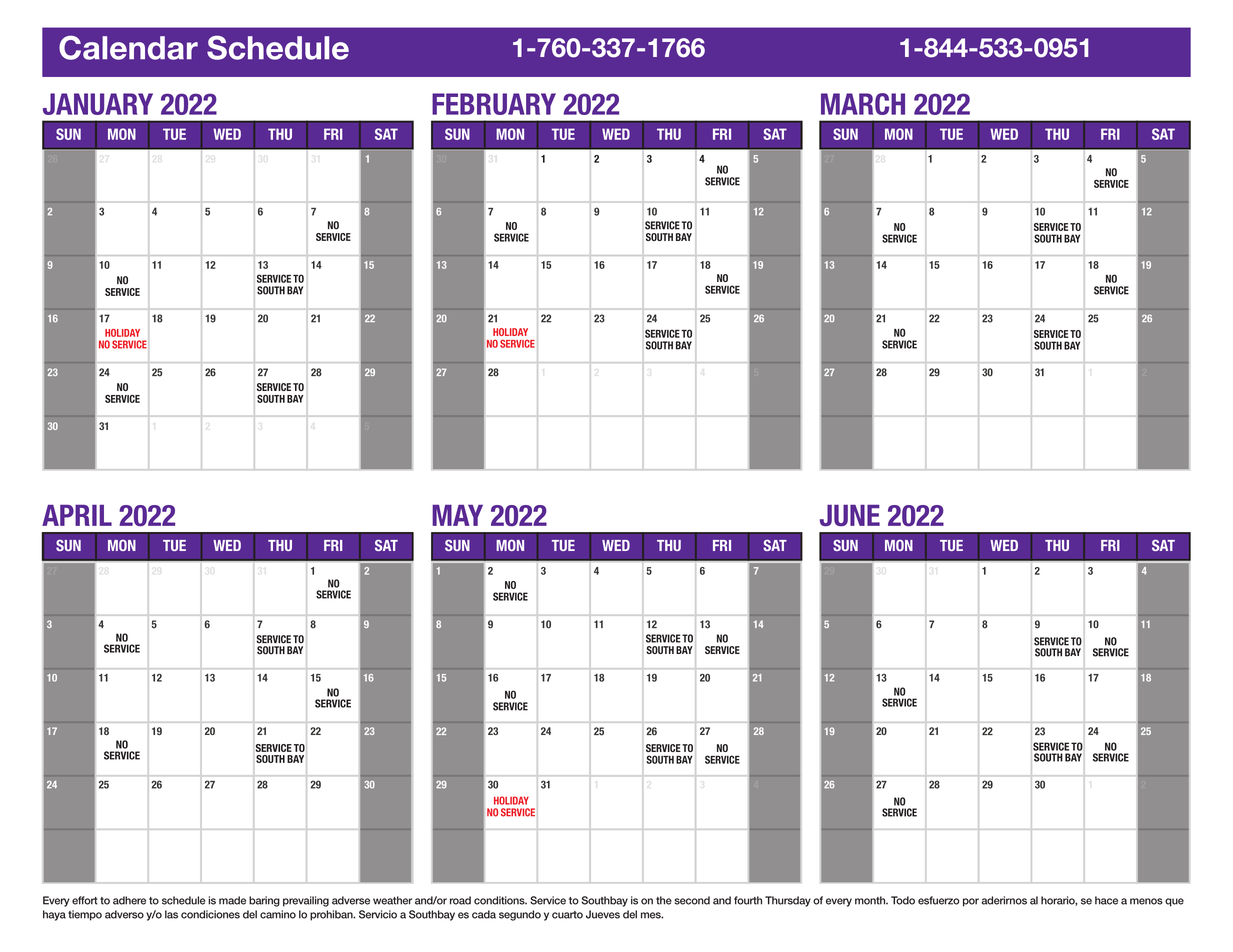 This image has height=952, width=1233. Describe the element at coordinates (457, 515) in the image. I see `MAY` at that location.
